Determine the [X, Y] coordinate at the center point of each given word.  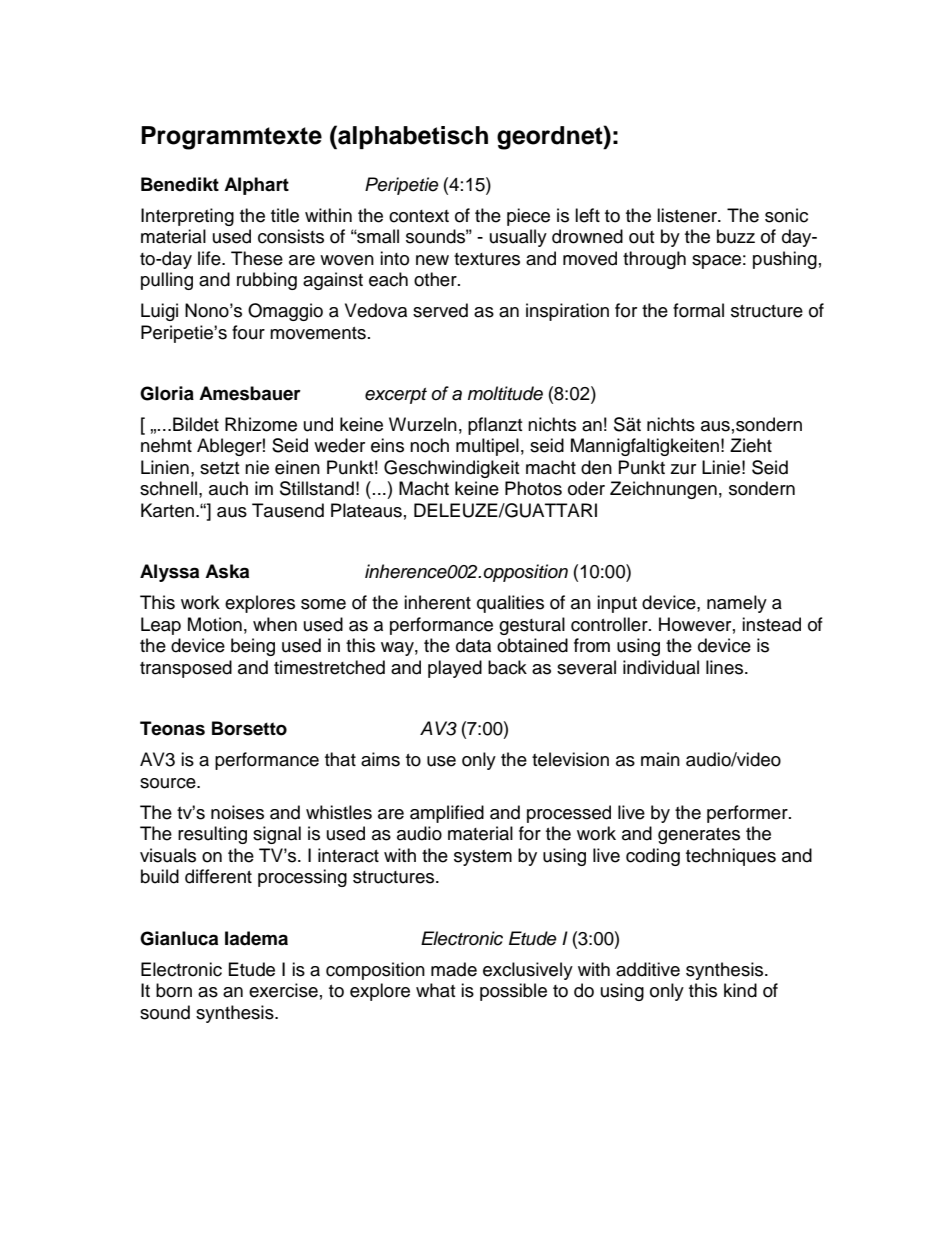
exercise [283, 990]
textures [487, 259]
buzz [736, 236]
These [257, 258]
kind [740, 990]
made [454, 969]
